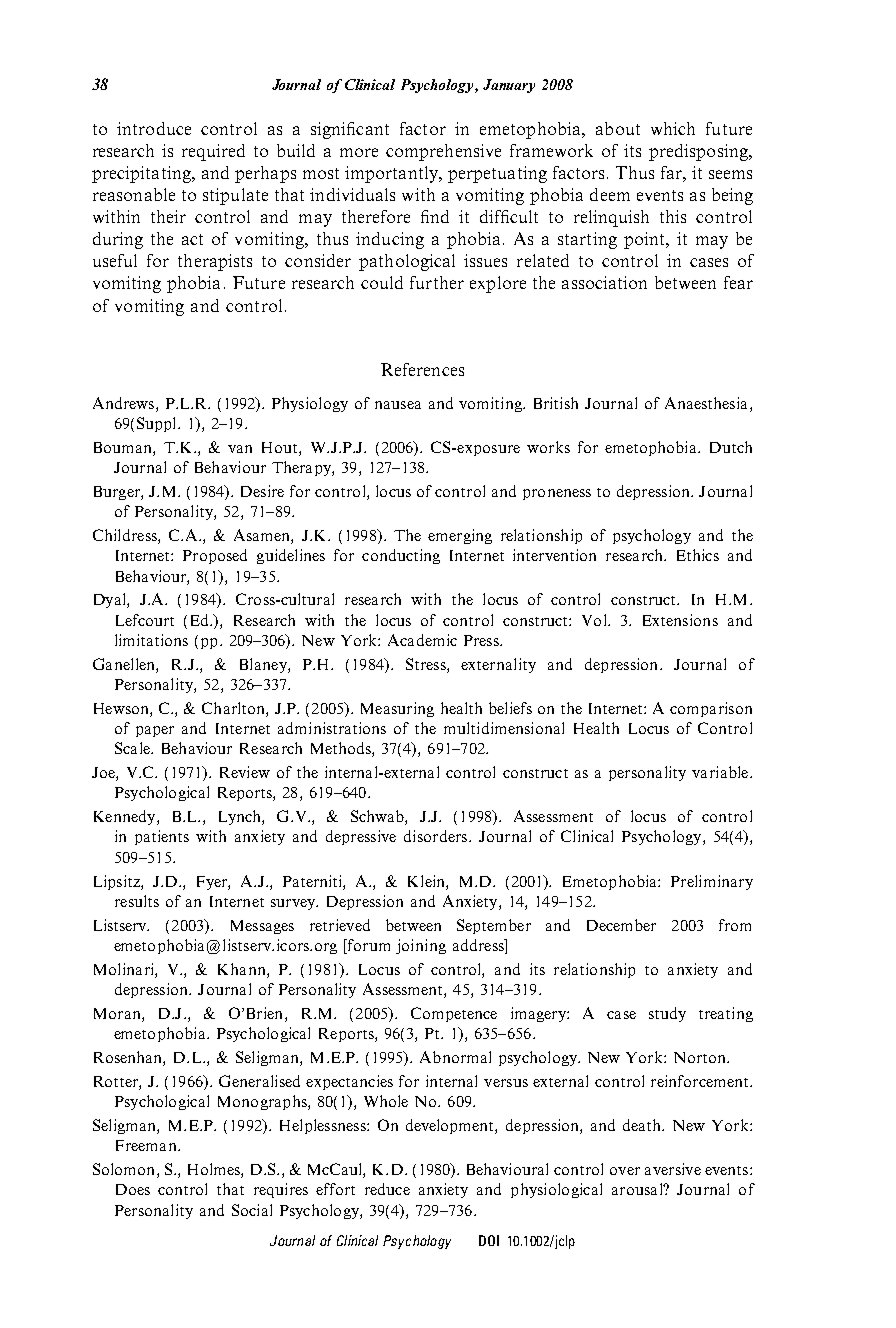 The image size is (896, 1328). I want to click on Dutch, so click(731, 447).
